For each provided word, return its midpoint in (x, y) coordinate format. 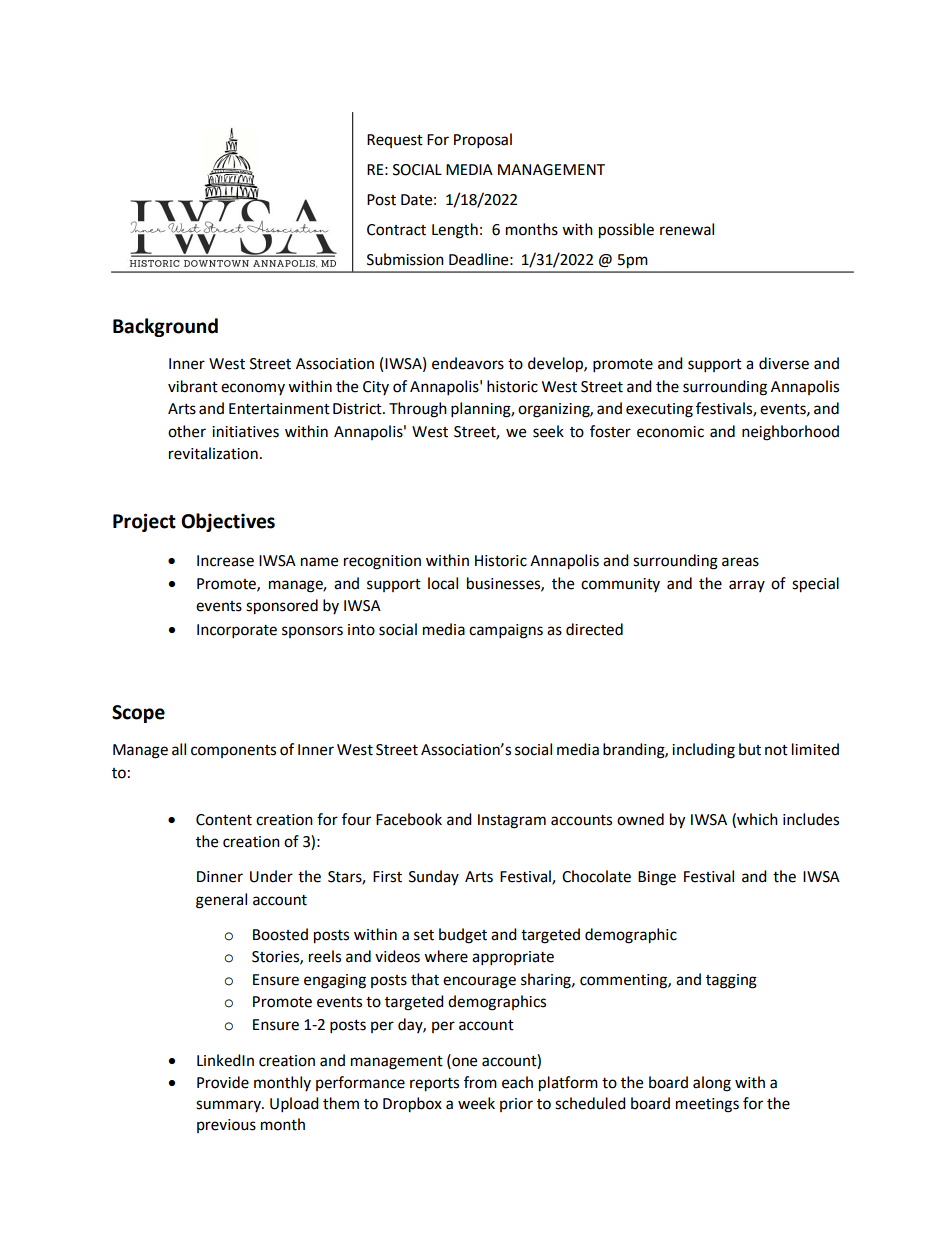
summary (229, 1106)
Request (395, 141)
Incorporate (237, 631)
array (747, 586)
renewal (687, 229)
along (712, 1084)
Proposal (483, 141)
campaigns (506, 631)
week (476, 1103)
